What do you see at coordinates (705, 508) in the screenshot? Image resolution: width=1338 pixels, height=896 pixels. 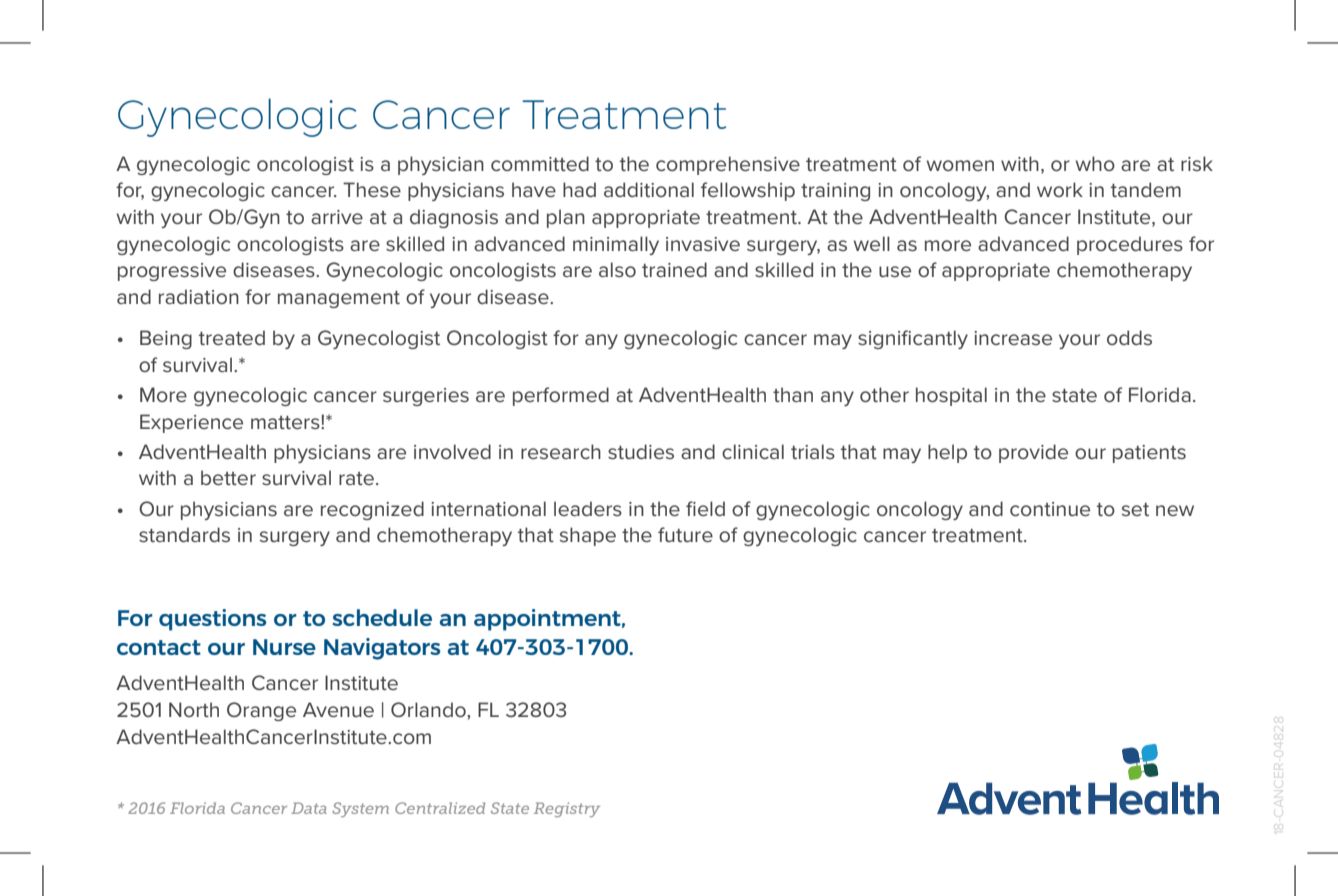 I see `field` at bounding box center [705, 508].
